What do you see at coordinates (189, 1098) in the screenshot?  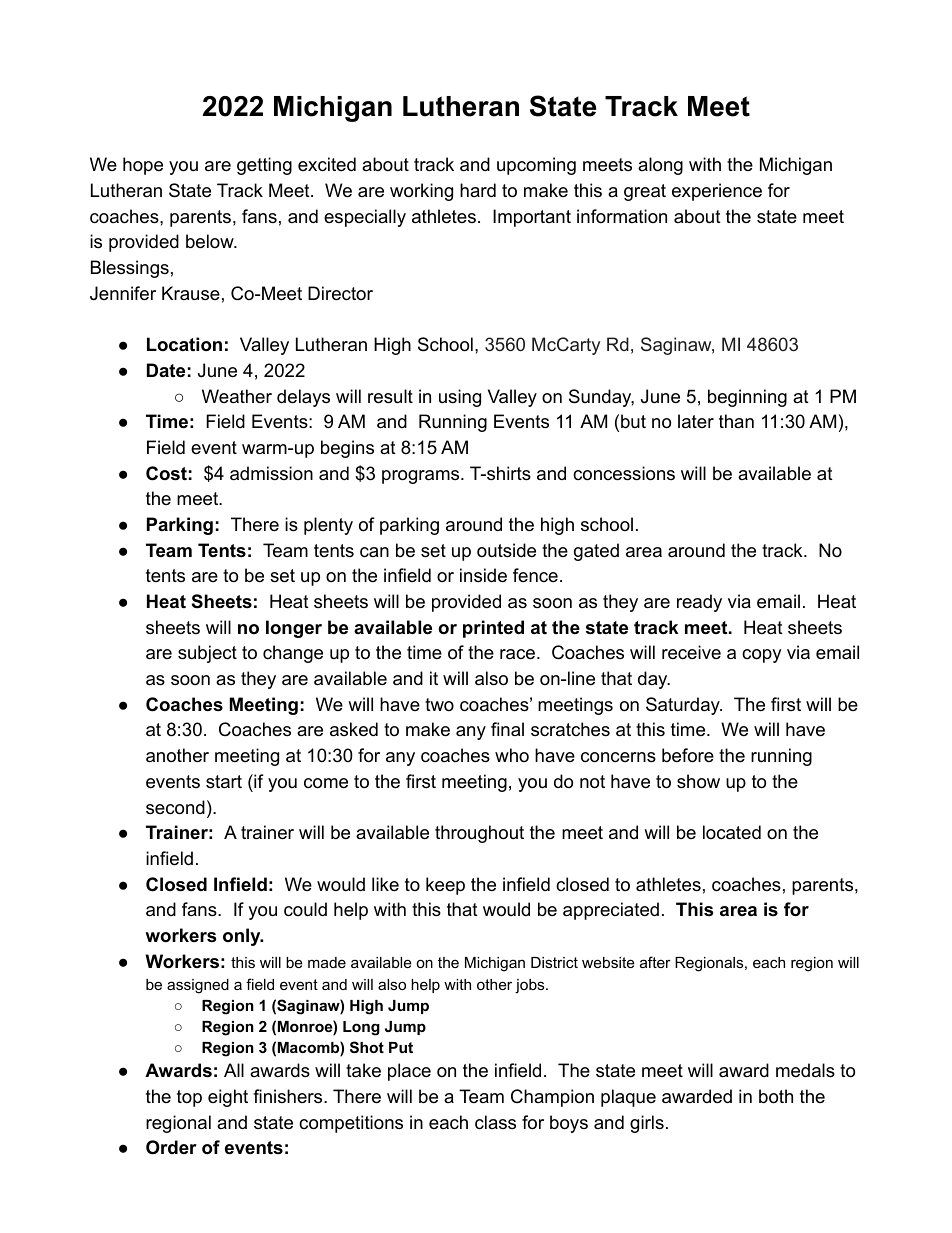 I see `top` at bounding box center [189, 1098].
